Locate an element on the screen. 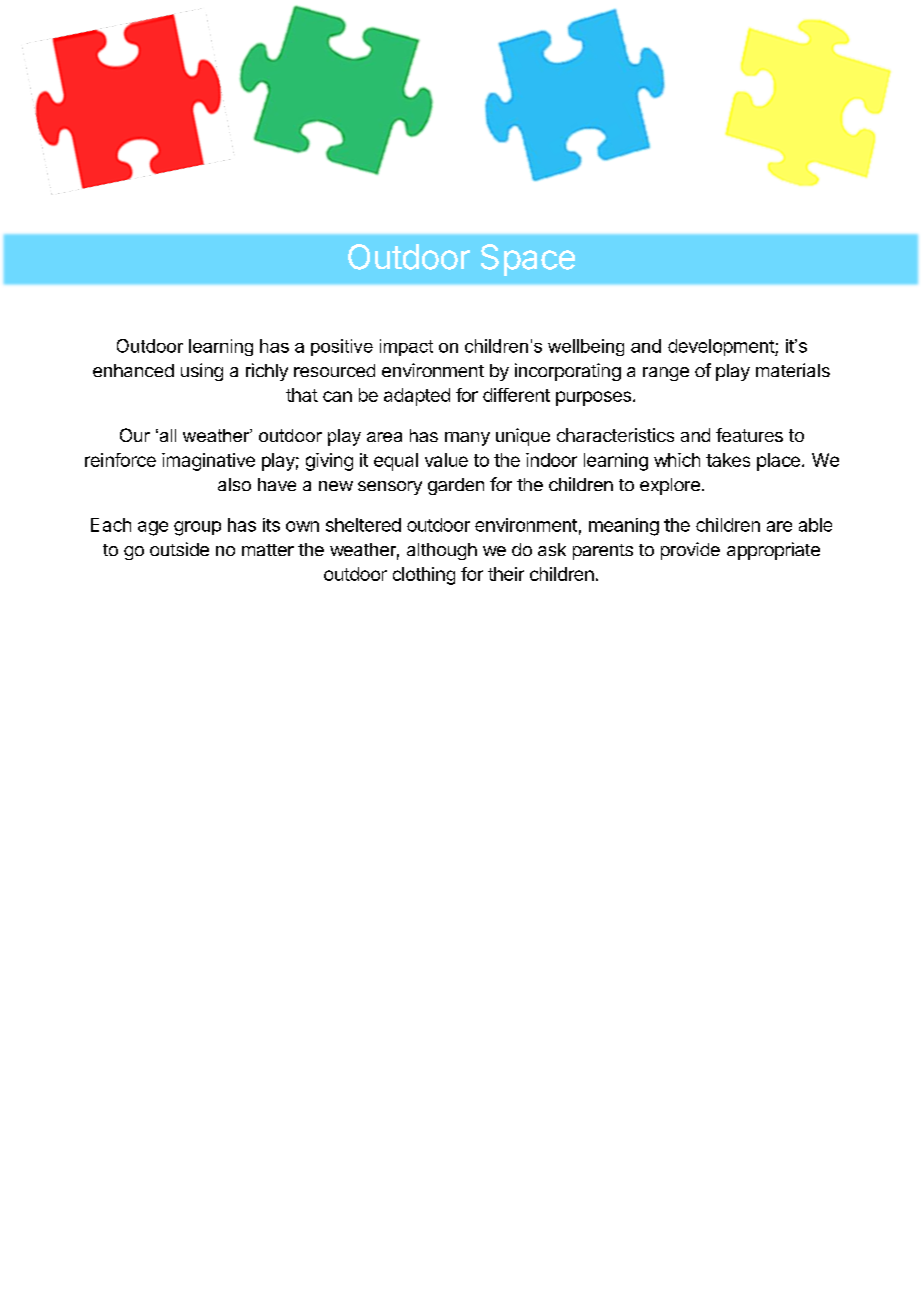 This screenshot has height=1308, width=924. their is located at coordinates (506, 574).
